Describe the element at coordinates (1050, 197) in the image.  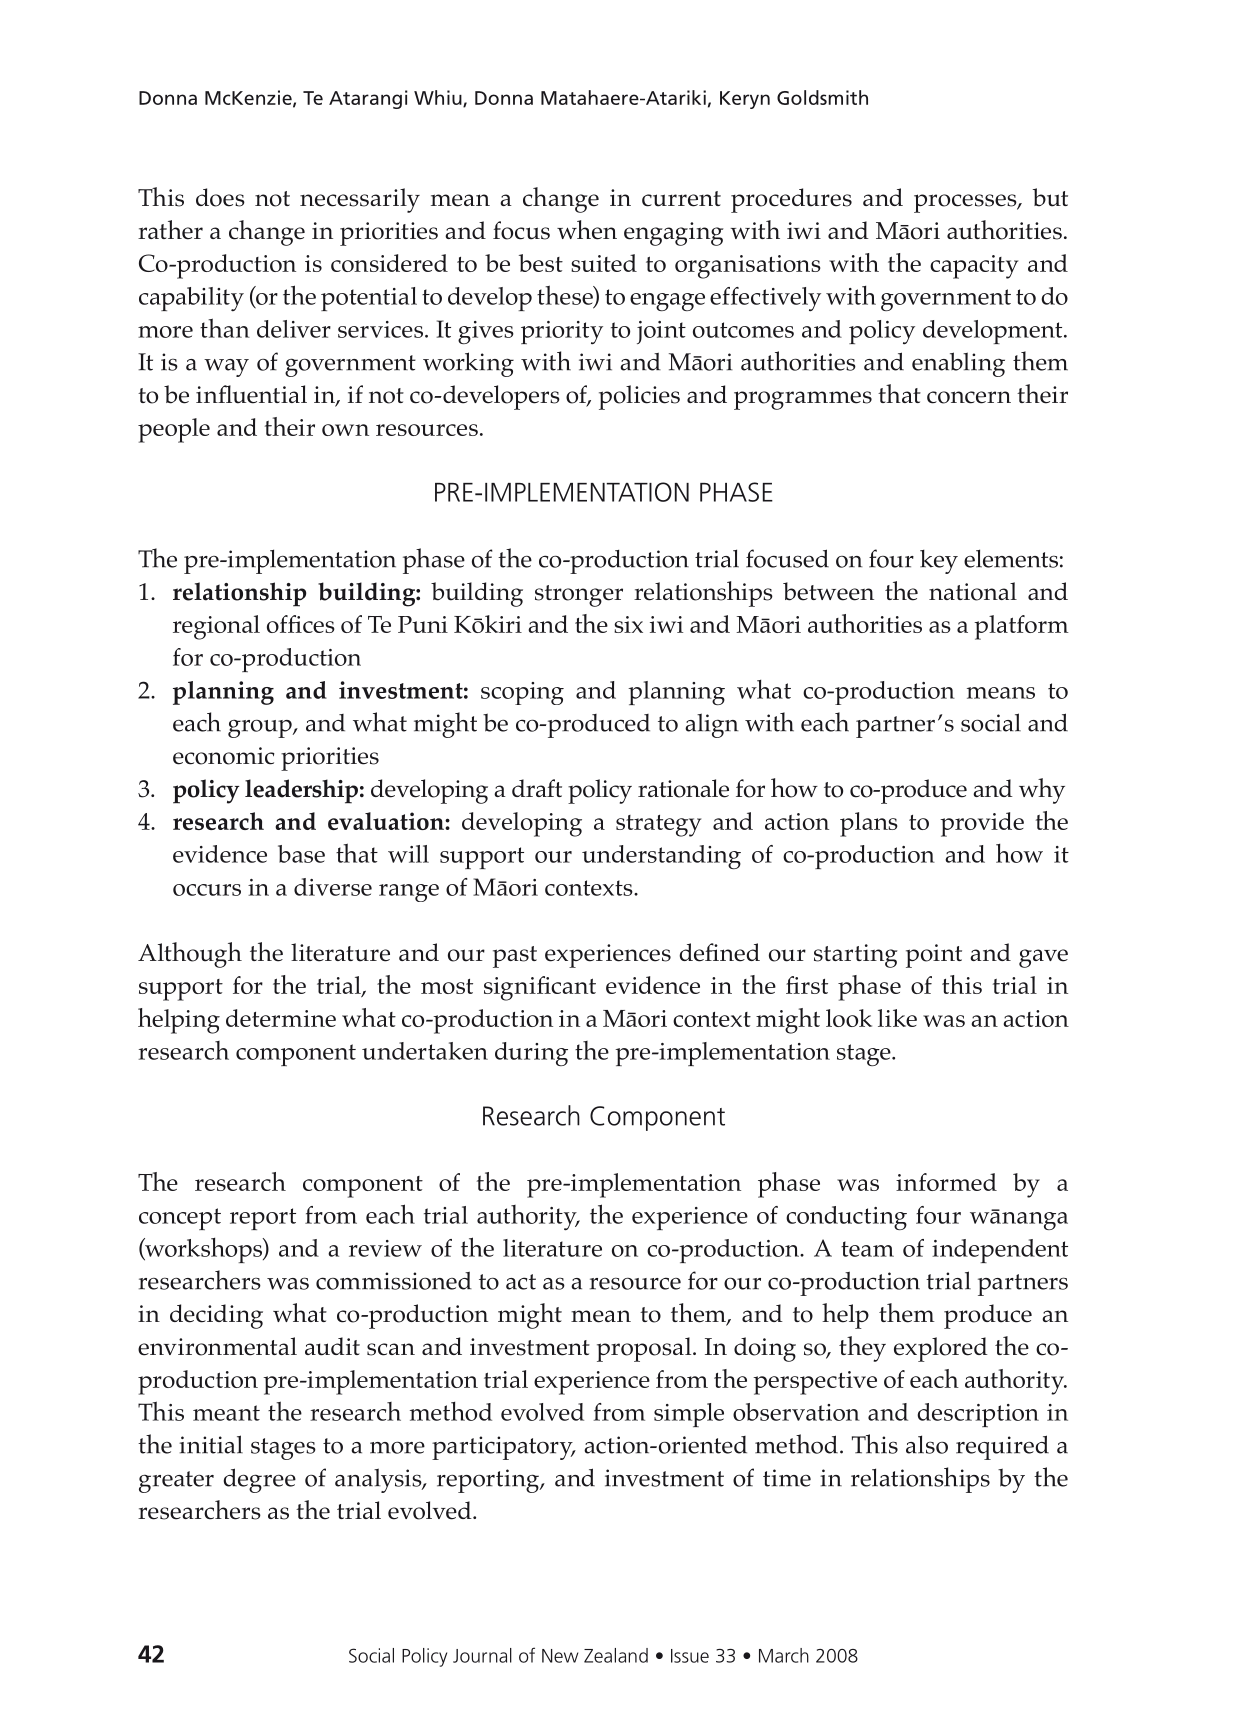
I see `but` at that location.
